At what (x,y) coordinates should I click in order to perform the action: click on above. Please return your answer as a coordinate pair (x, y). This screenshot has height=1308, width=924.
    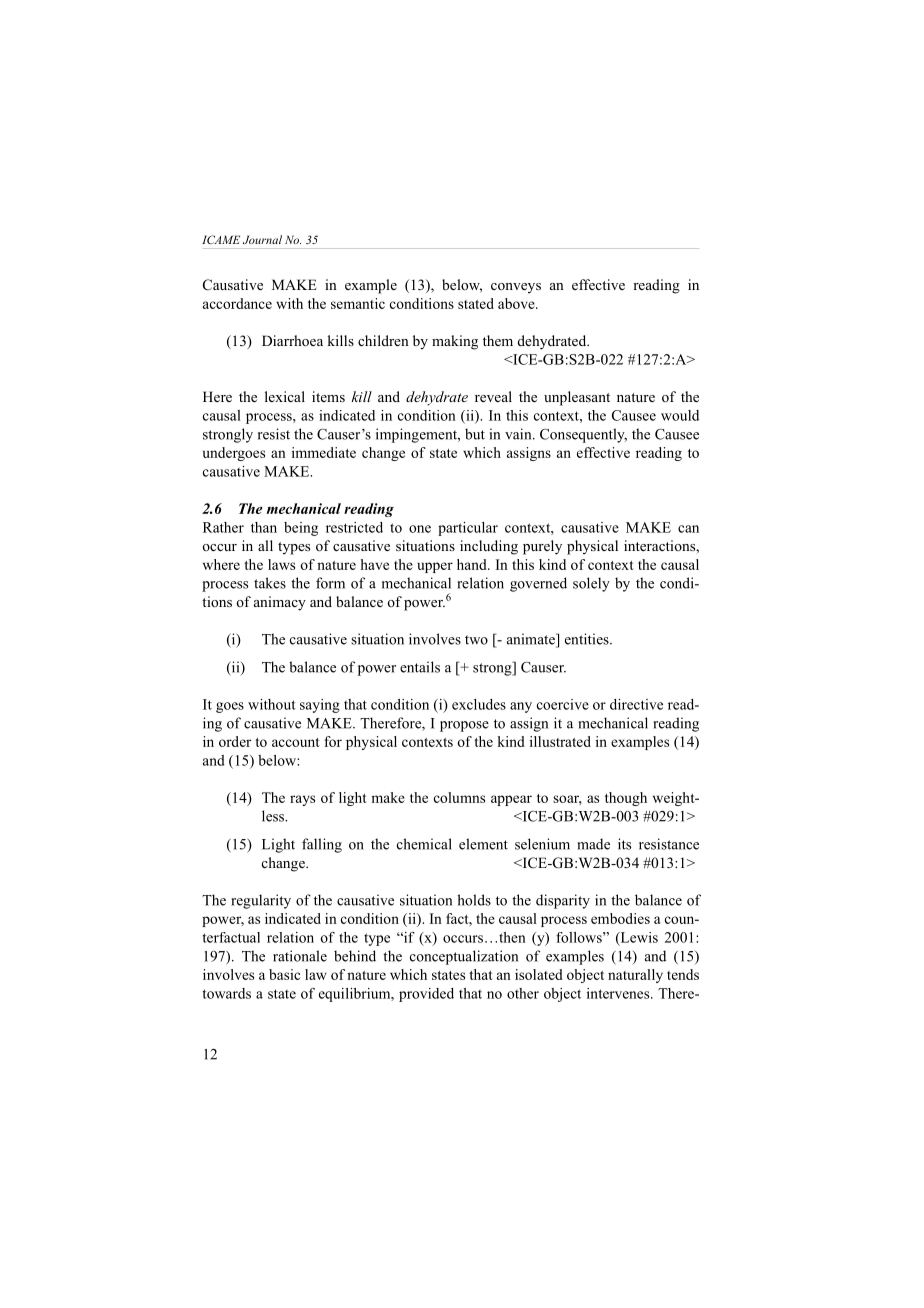
    Looking at the image, I should click on (517, 303).
